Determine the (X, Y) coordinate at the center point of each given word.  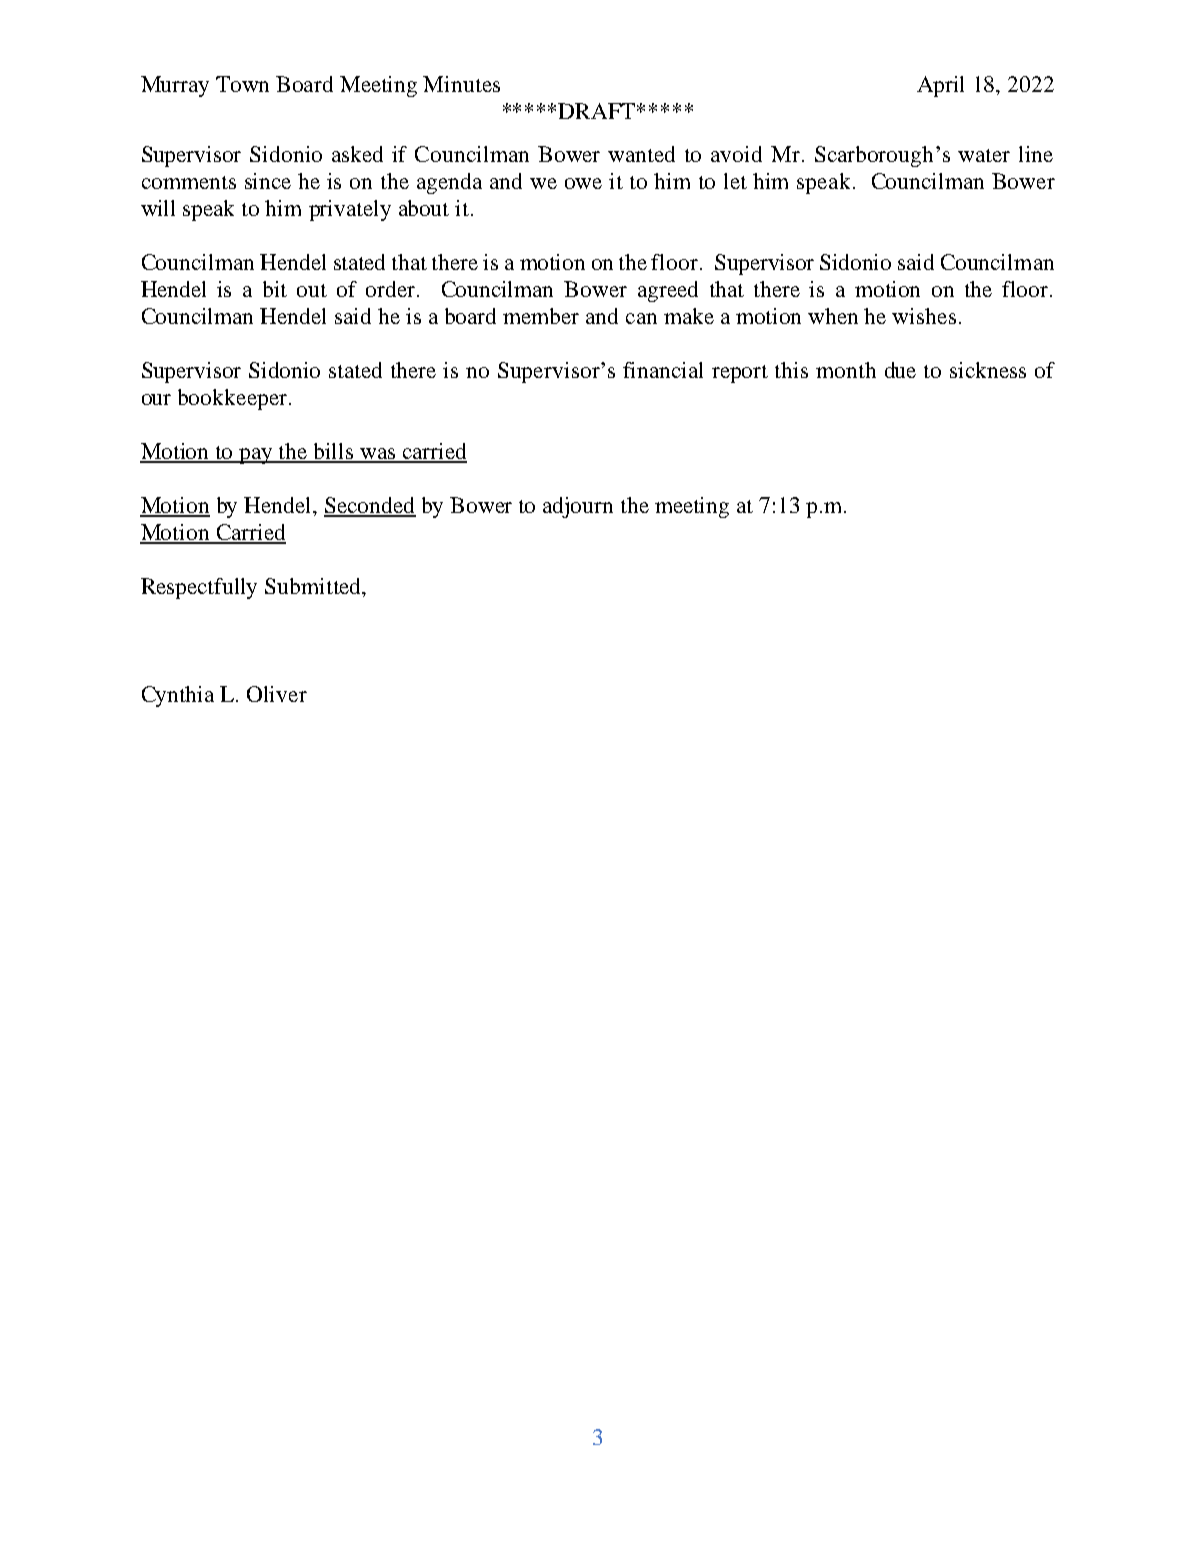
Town (242, 84)
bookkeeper (232, 399)
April (940, 86)
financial (663, 370)
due (900, 370)
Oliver (277, 694)
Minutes (461, 84)
